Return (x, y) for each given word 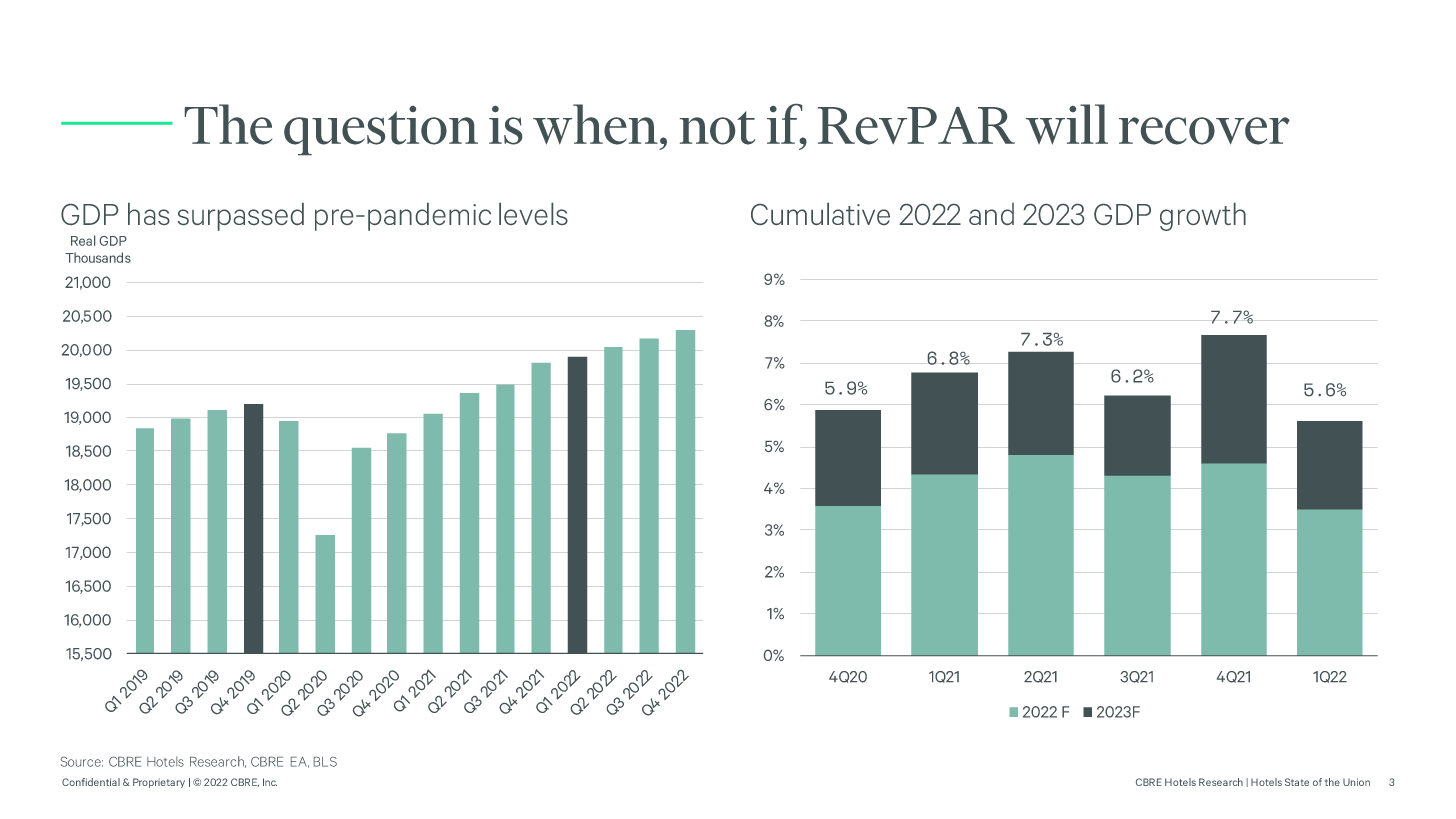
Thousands (98, 257)
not (718, 128)
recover (1204, 131)
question (381, 130)
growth (1203, 217)
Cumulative (820, 214)
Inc (270, 782)
